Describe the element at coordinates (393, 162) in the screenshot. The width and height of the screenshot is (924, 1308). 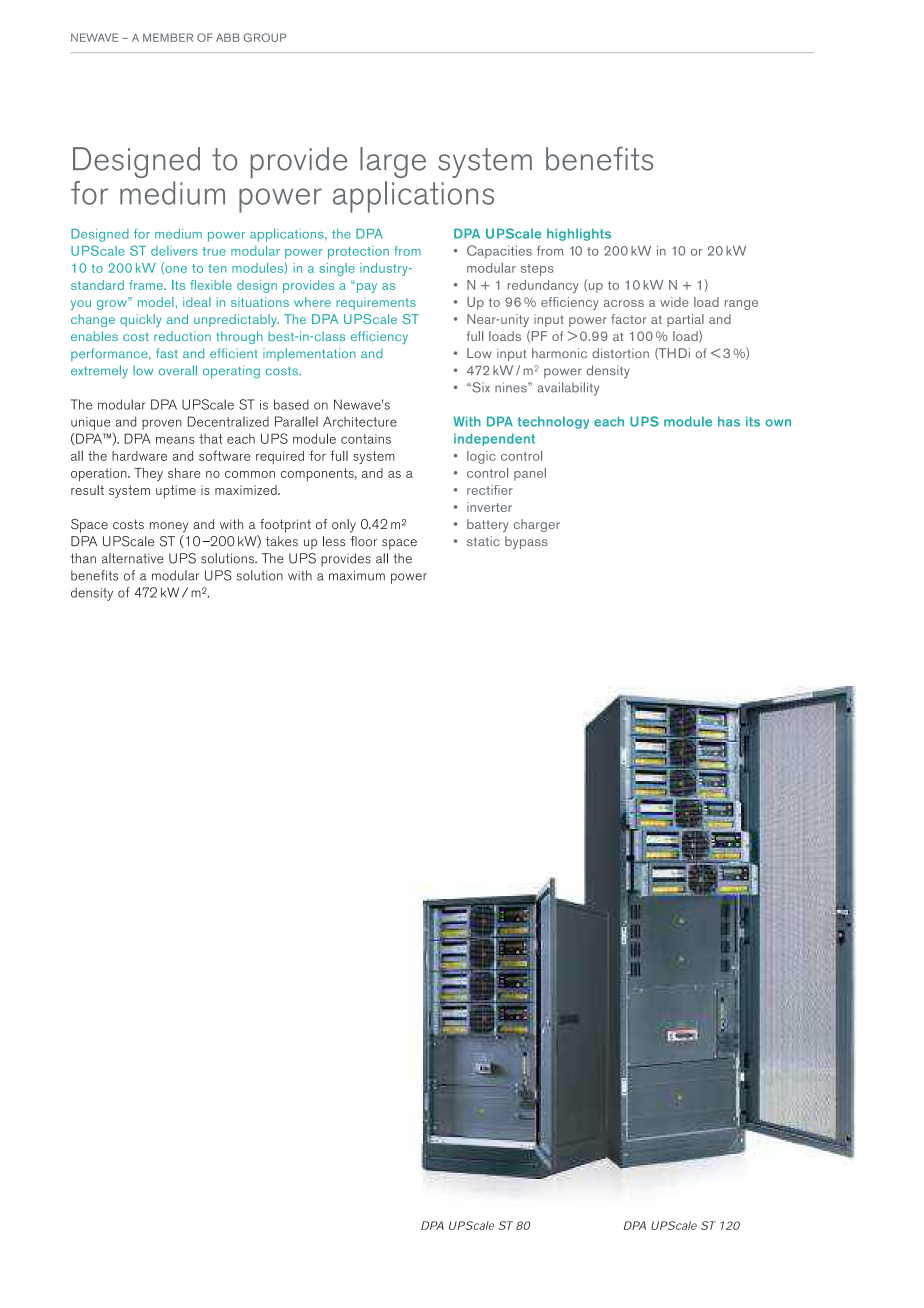
I see `large` at that location.
